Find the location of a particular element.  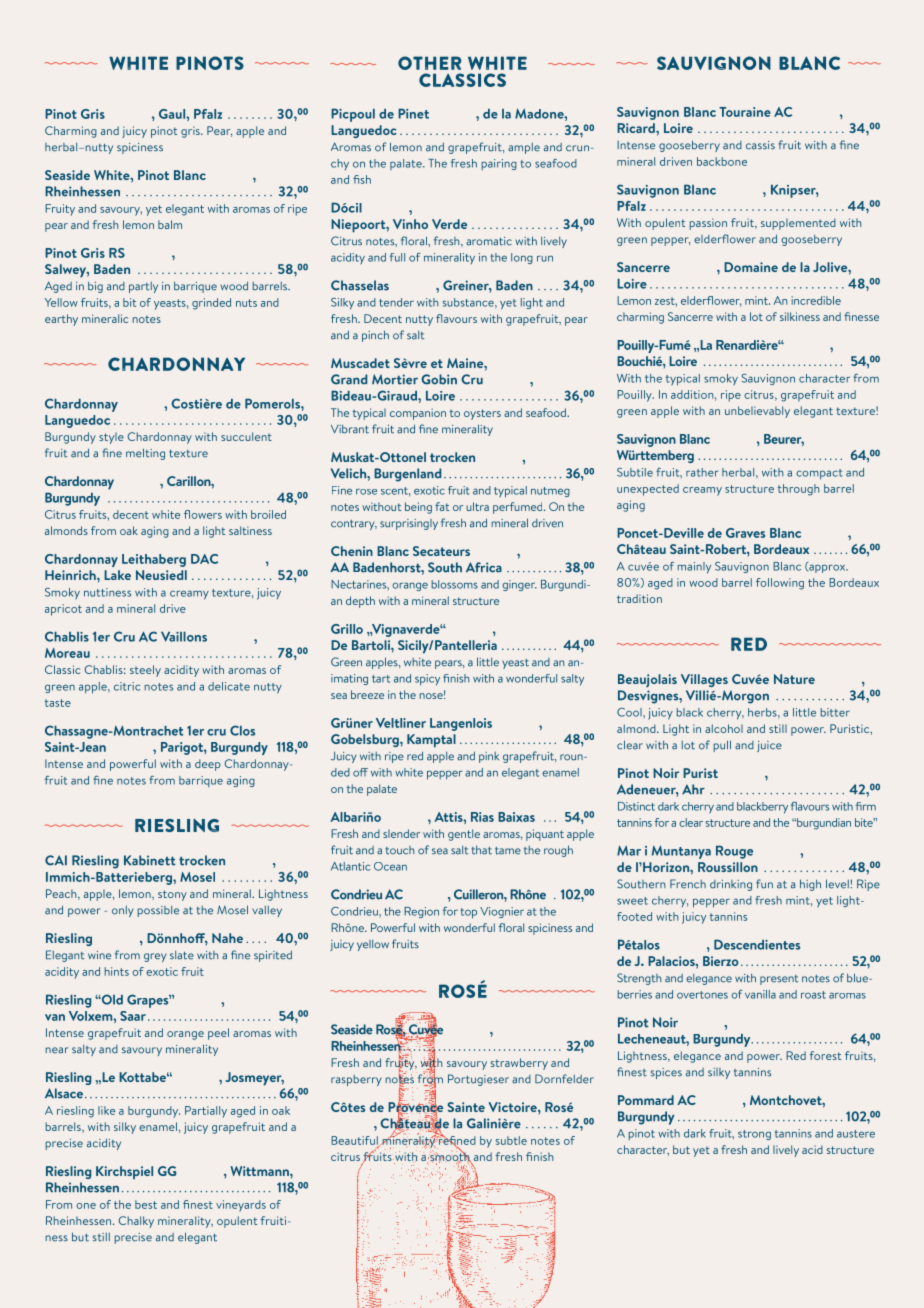

smooth is located at coordinates (450, 1157).
